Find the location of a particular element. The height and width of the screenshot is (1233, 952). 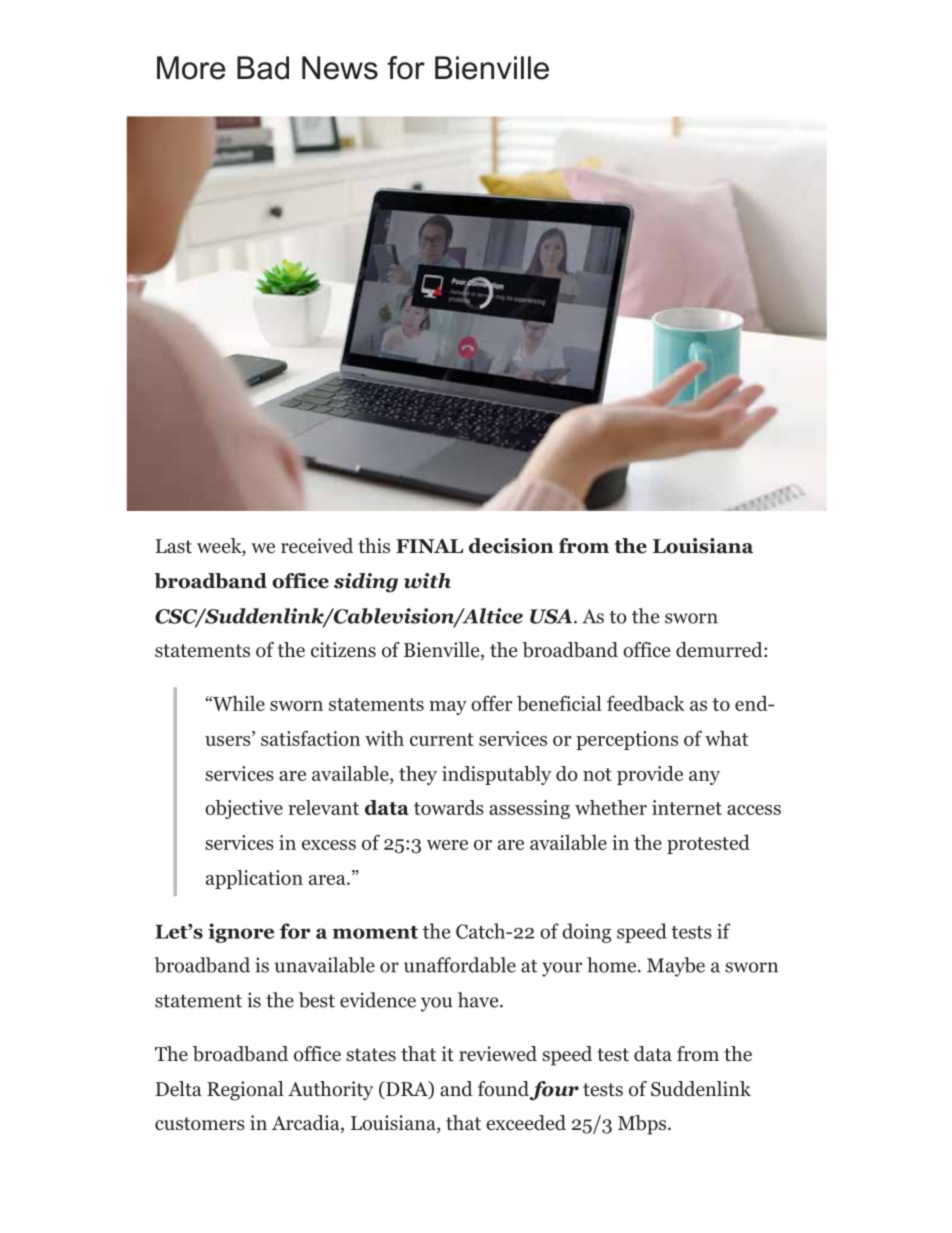

current is located at coordinates (442, 739).
